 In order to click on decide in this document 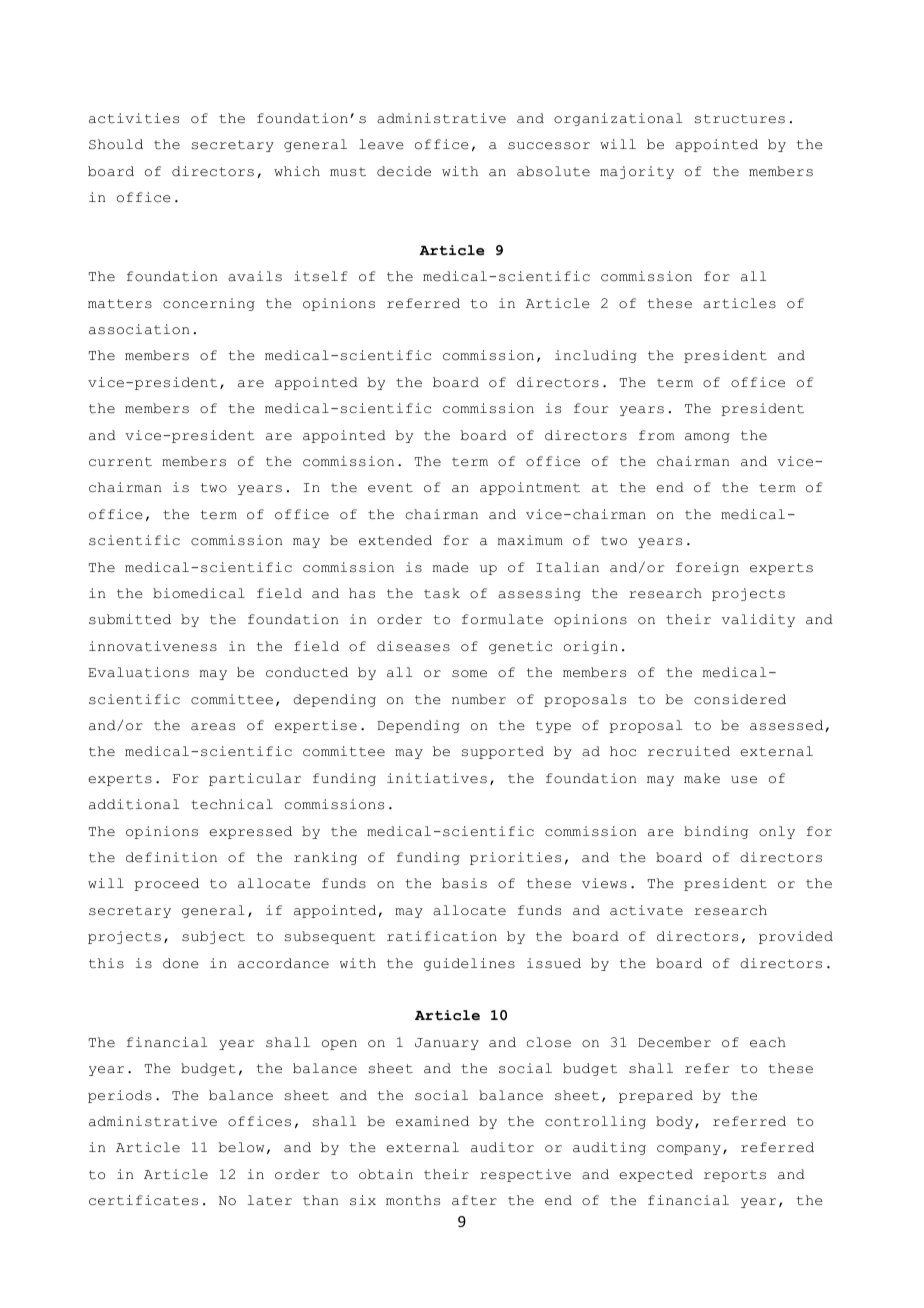, I will do `click(404, 171)`.
